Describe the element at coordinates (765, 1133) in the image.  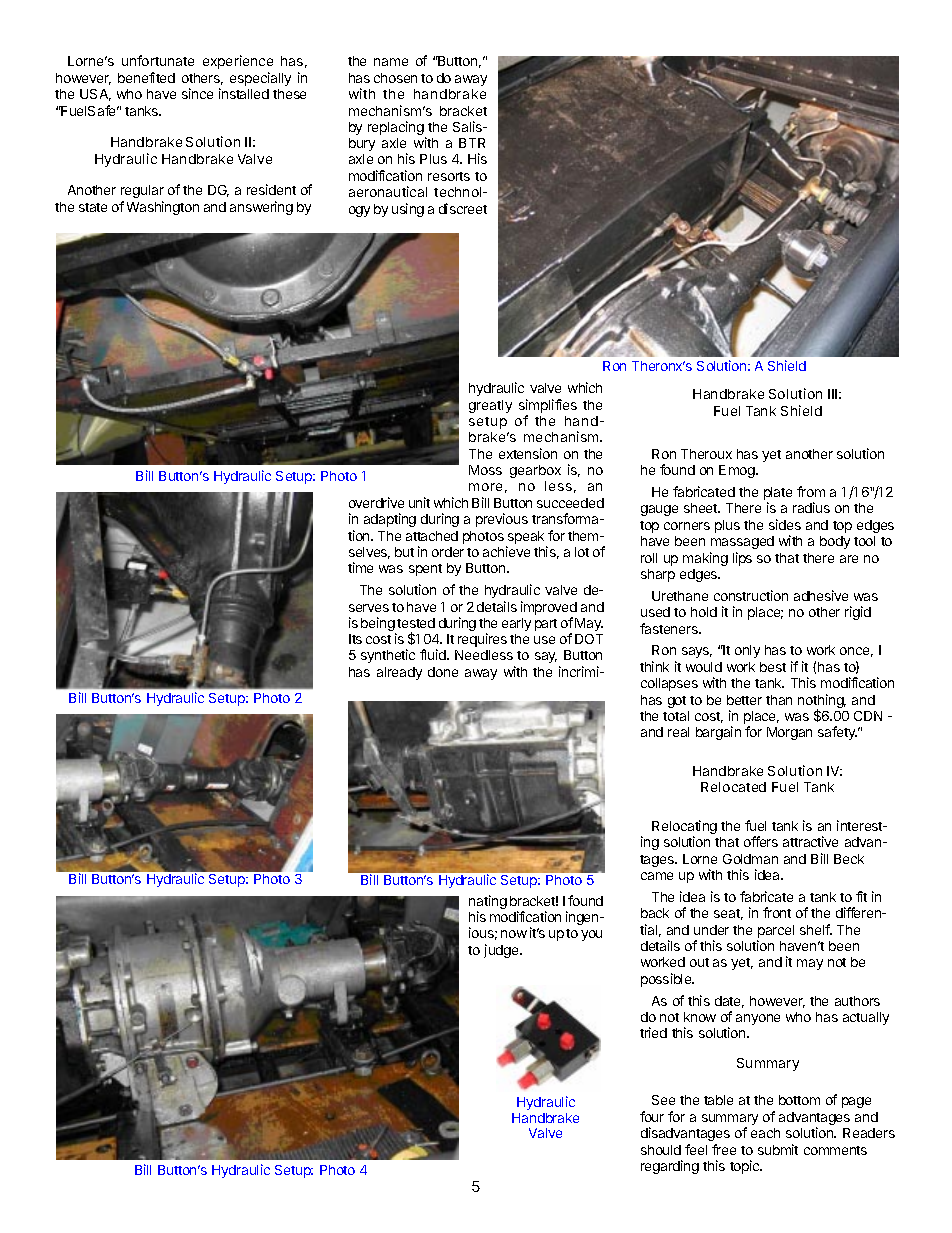
I see `each` at that location.
